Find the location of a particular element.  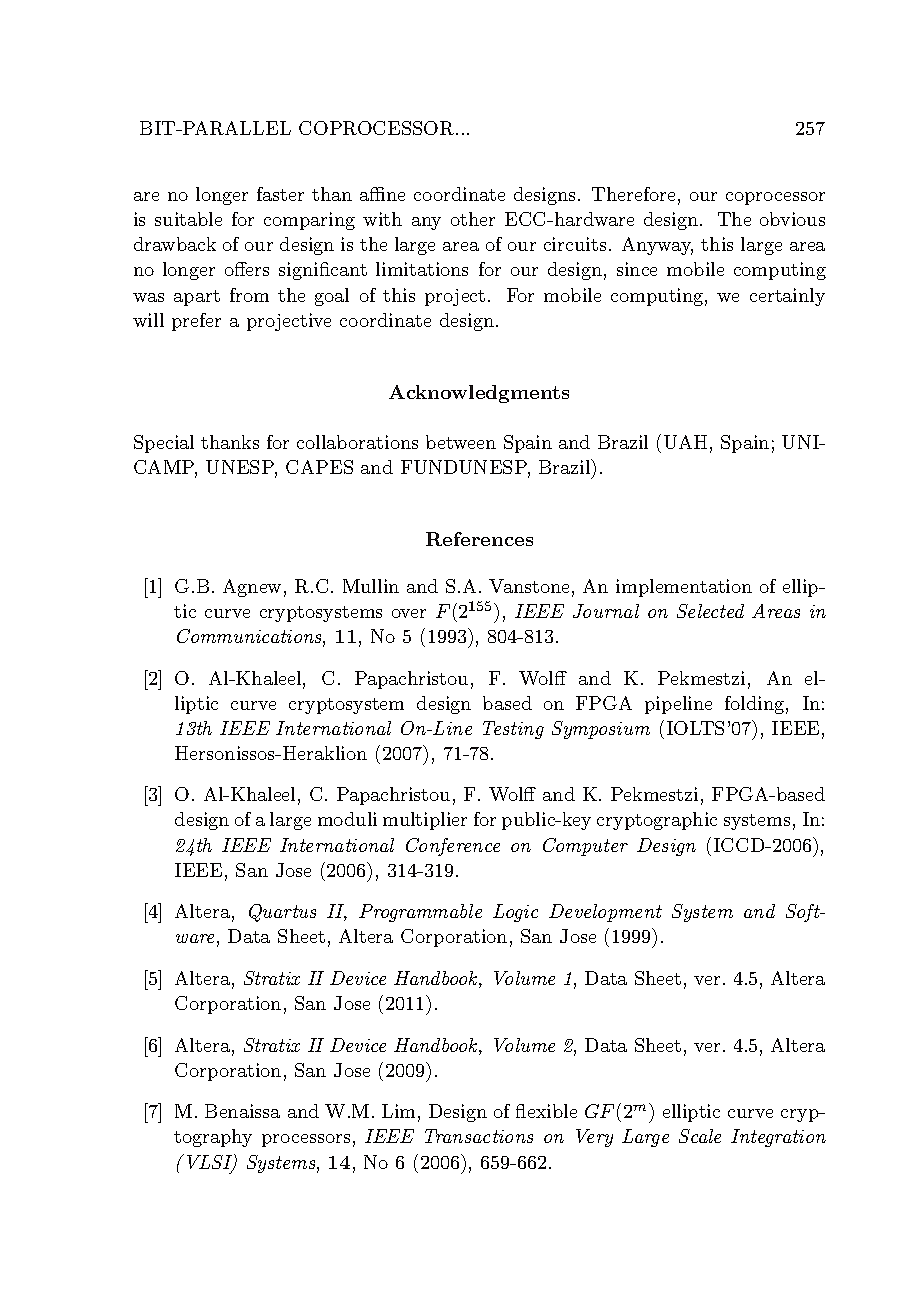

Scale is located at coordinates (700, 1136).
